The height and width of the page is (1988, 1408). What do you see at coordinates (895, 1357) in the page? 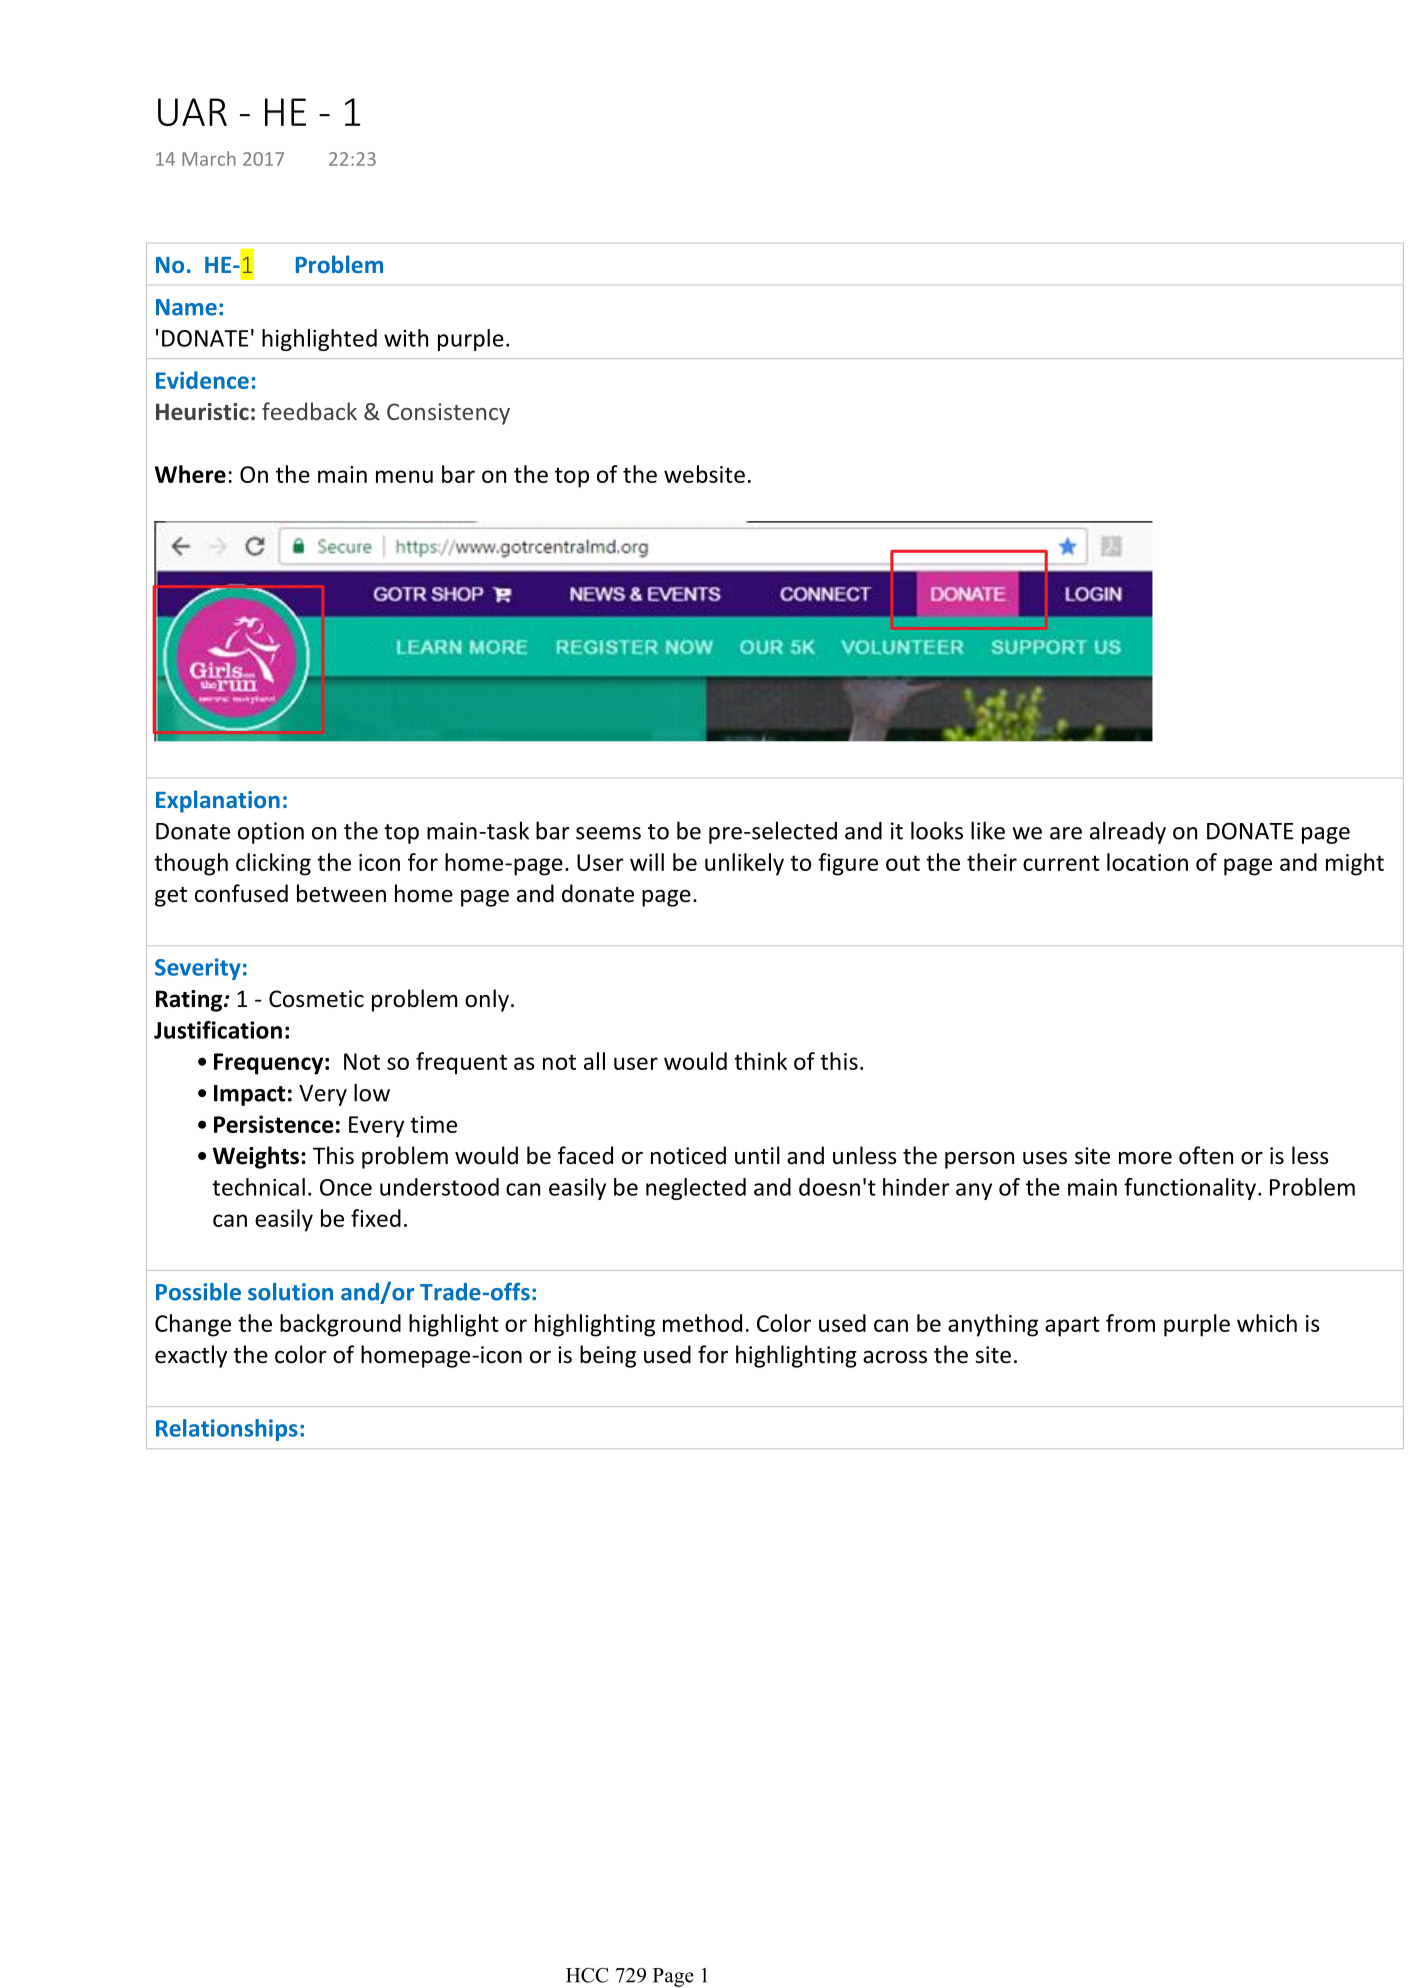
I see `across` at bounding box center [895, 1357].
